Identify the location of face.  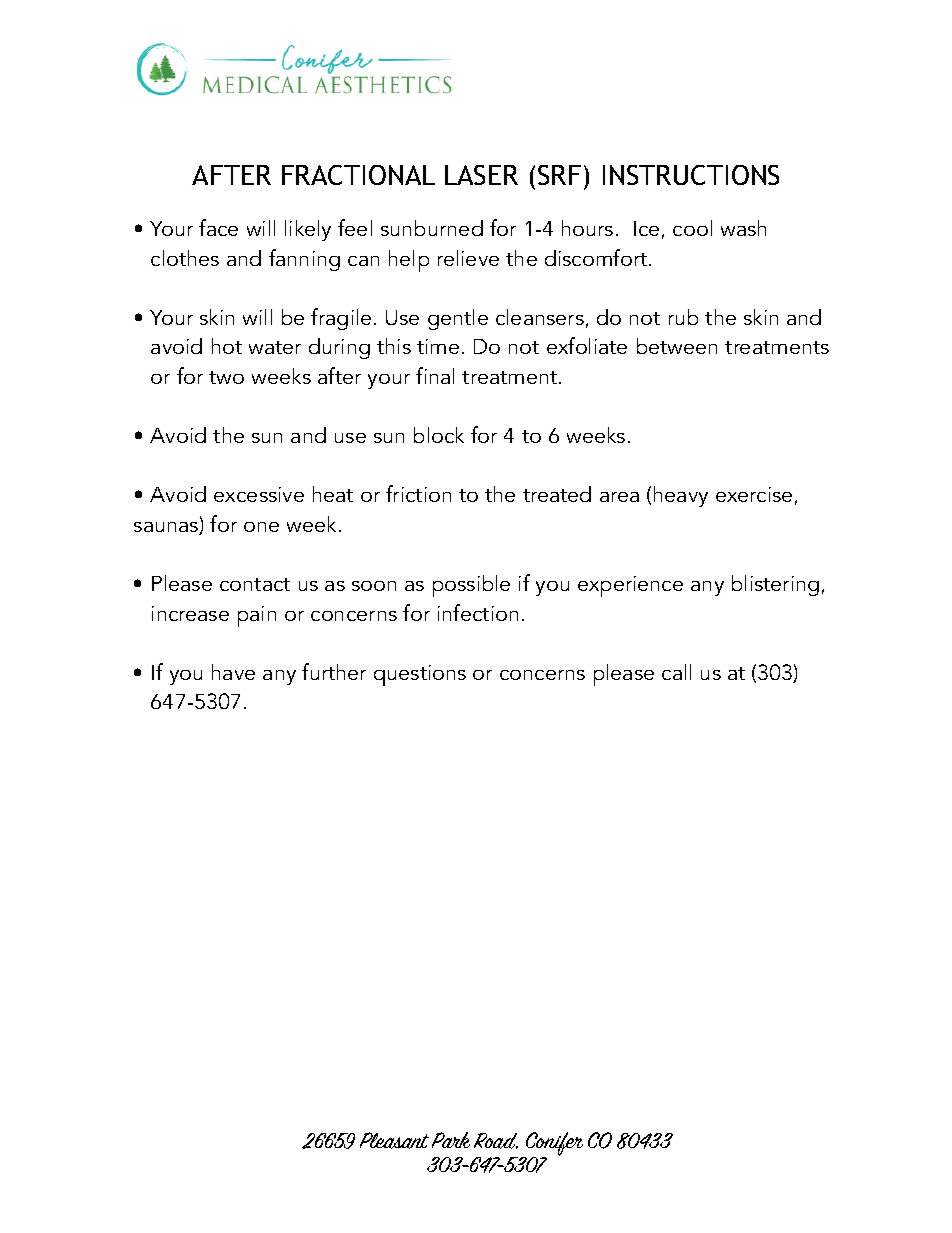
(218, 227).
